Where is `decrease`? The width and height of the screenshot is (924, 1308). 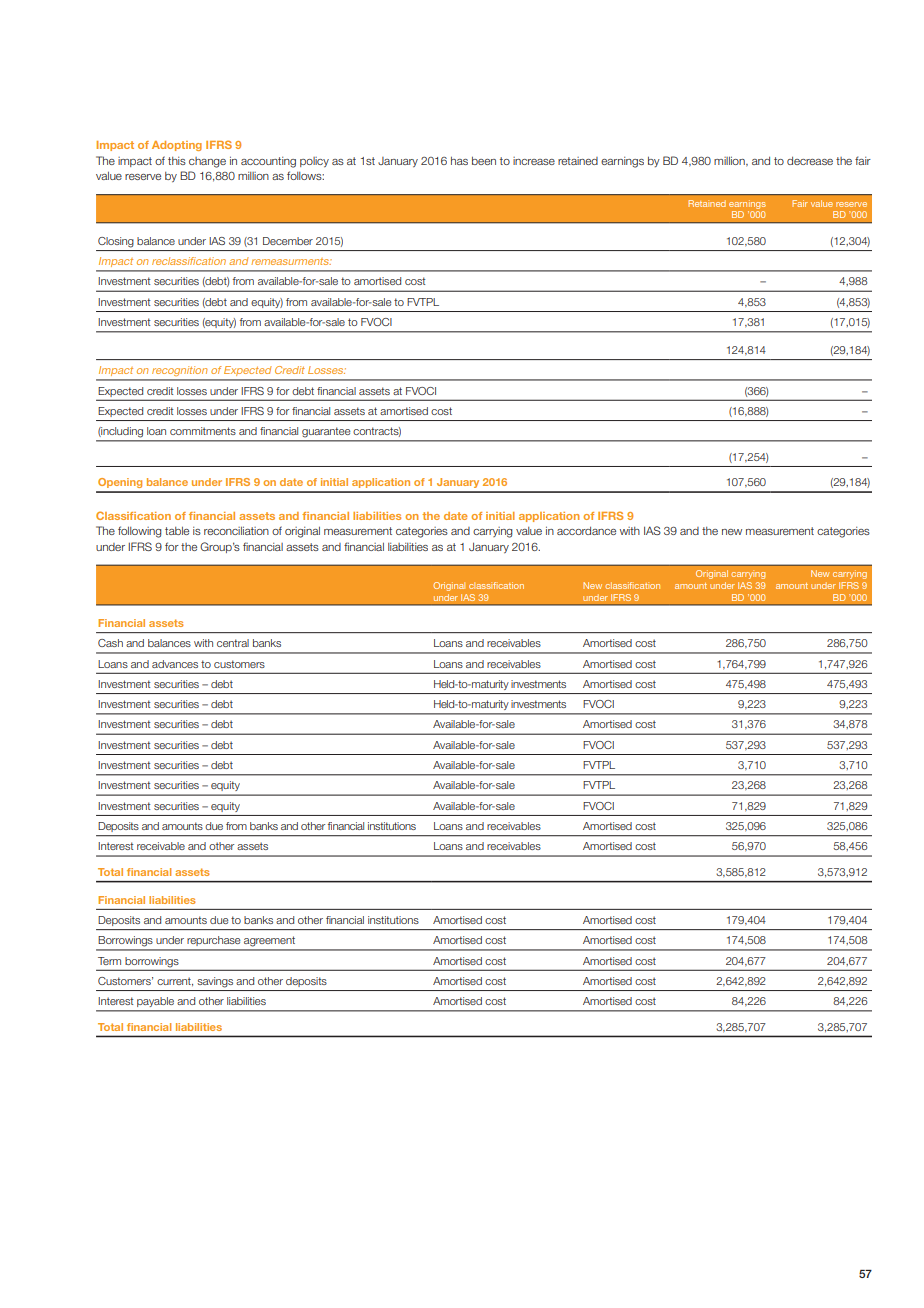
decrease is located at coordinates (810, 160).
